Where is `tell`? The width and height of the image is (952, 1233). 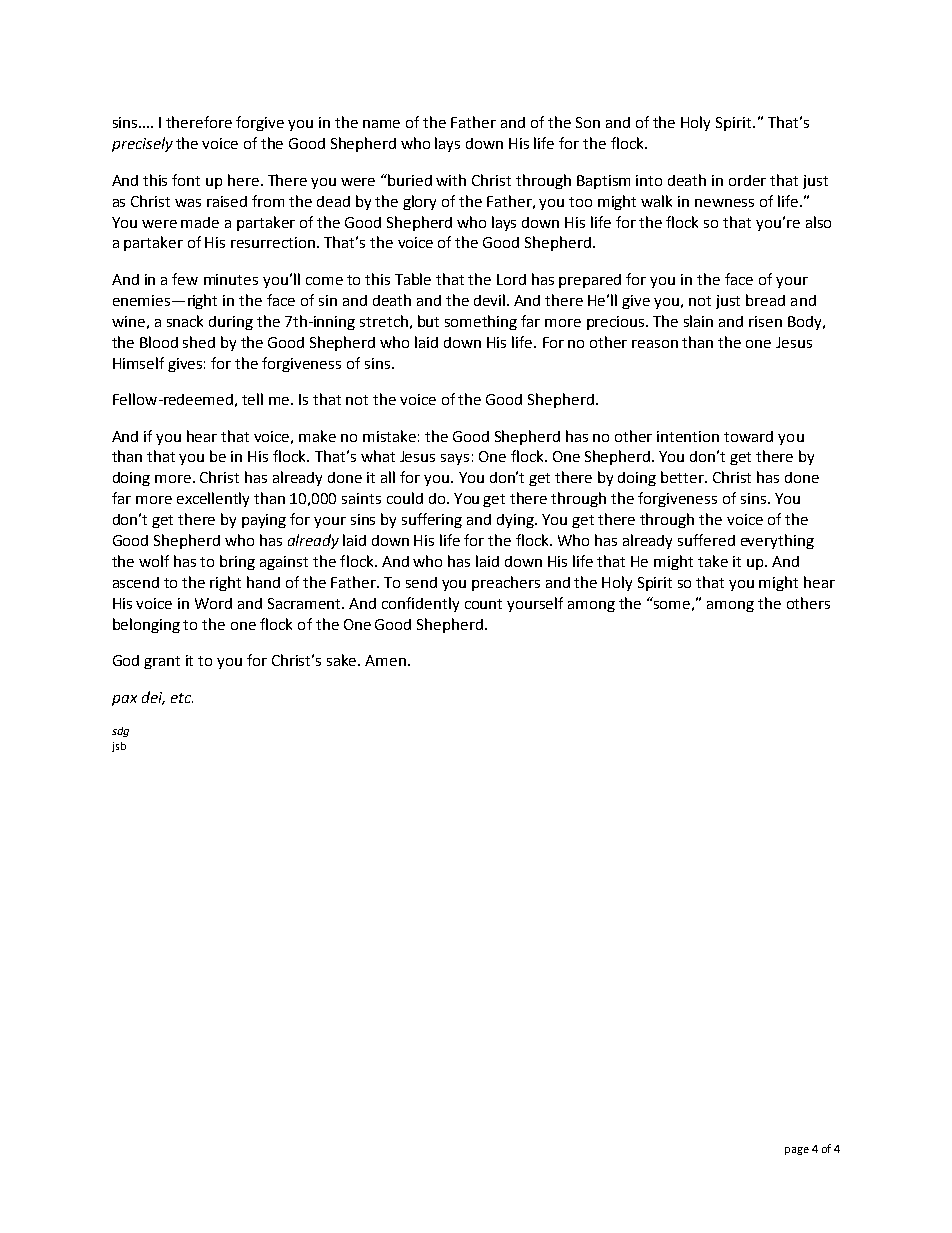
tell is located at coordinates (252, 399).
